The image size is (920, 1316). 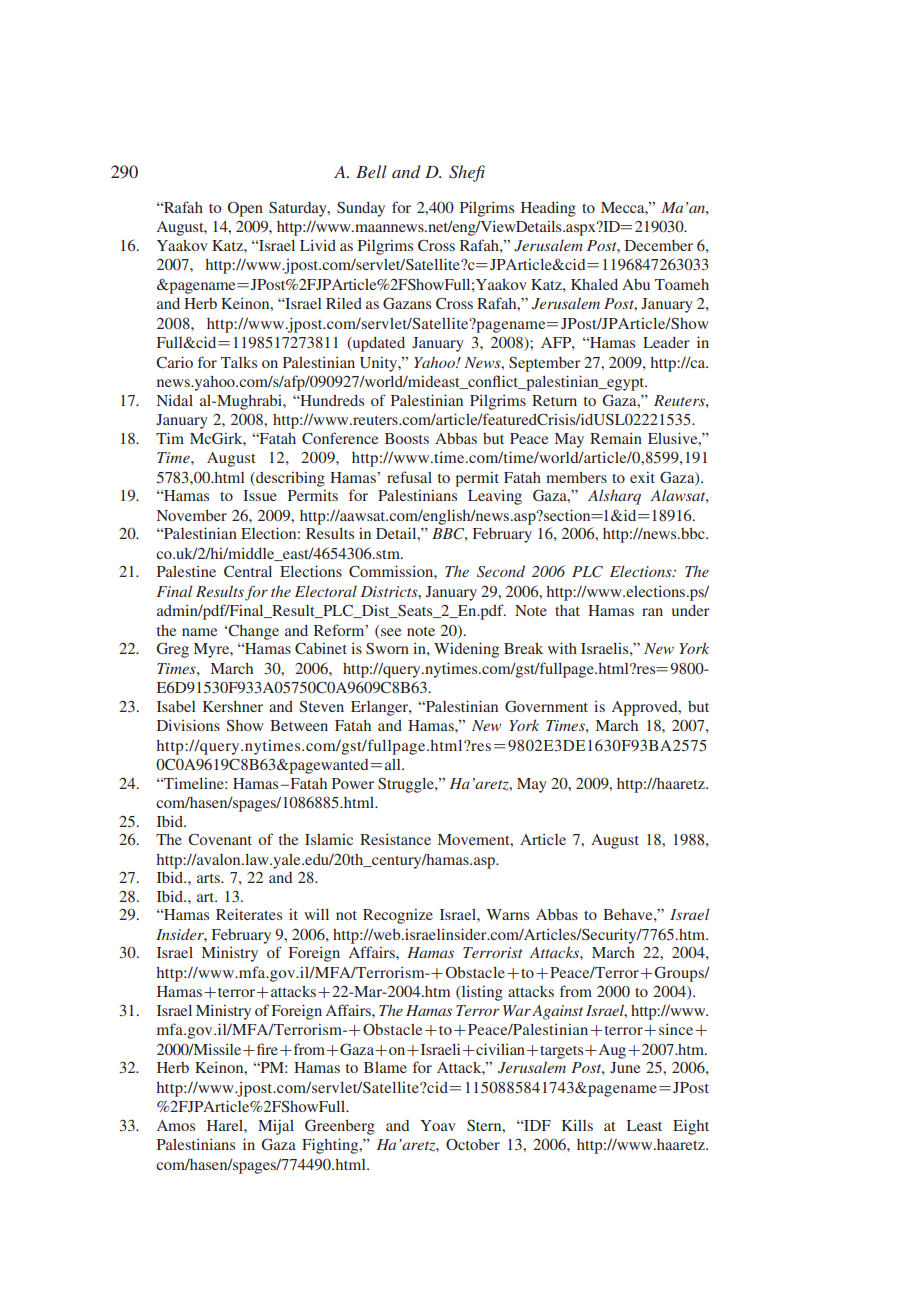 I want to click on Remain, so click(x=616, y=438).
